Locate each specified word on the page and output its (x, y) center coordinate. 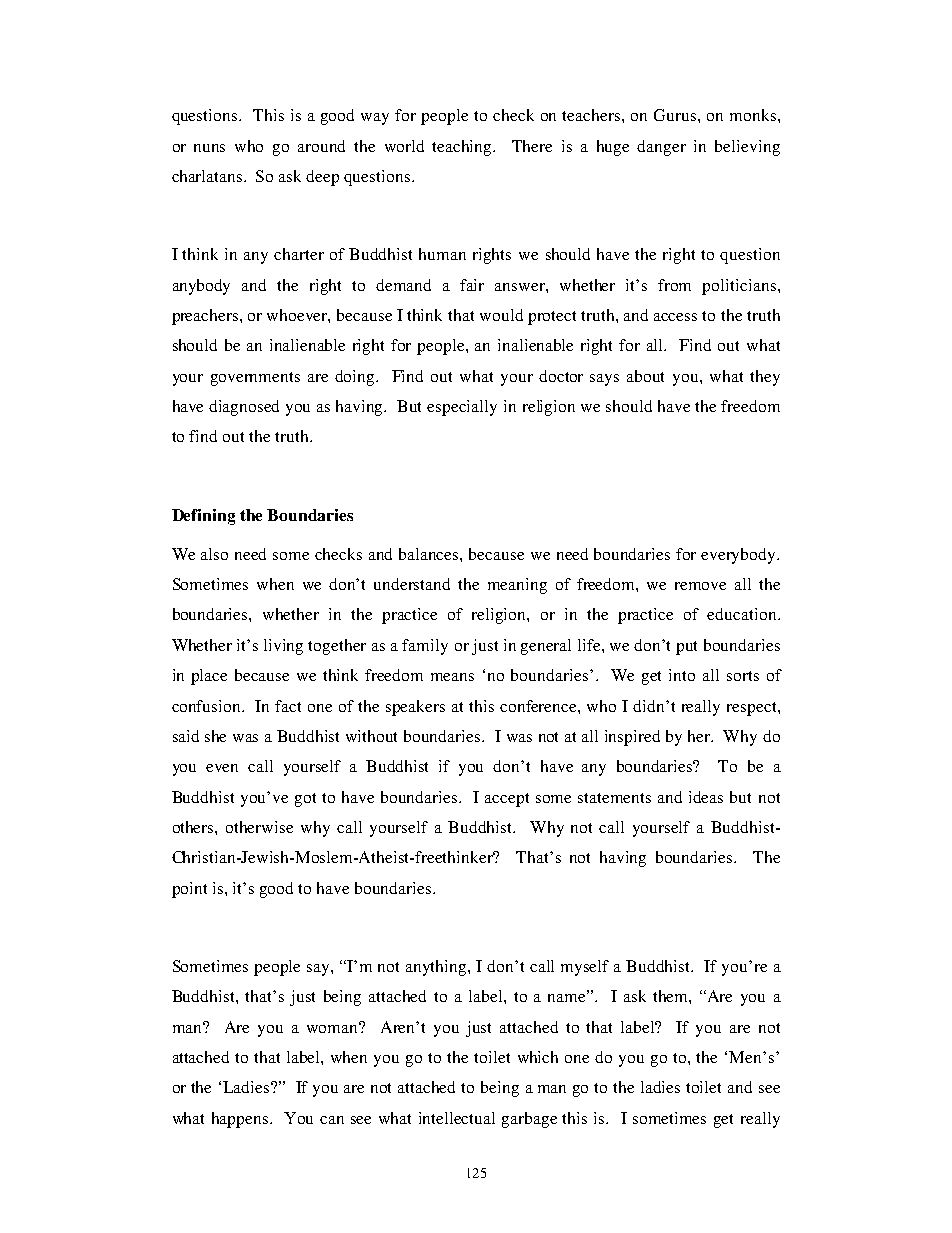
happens (241, 1120)
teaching (463, 148)
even (222, 768)
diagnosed (244, 408)
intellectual (457, 1118)
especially (462, 408)
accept (507, 800)
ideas (706, 797)
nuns (209, 148)
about (645, 376)
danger (661, 148)
